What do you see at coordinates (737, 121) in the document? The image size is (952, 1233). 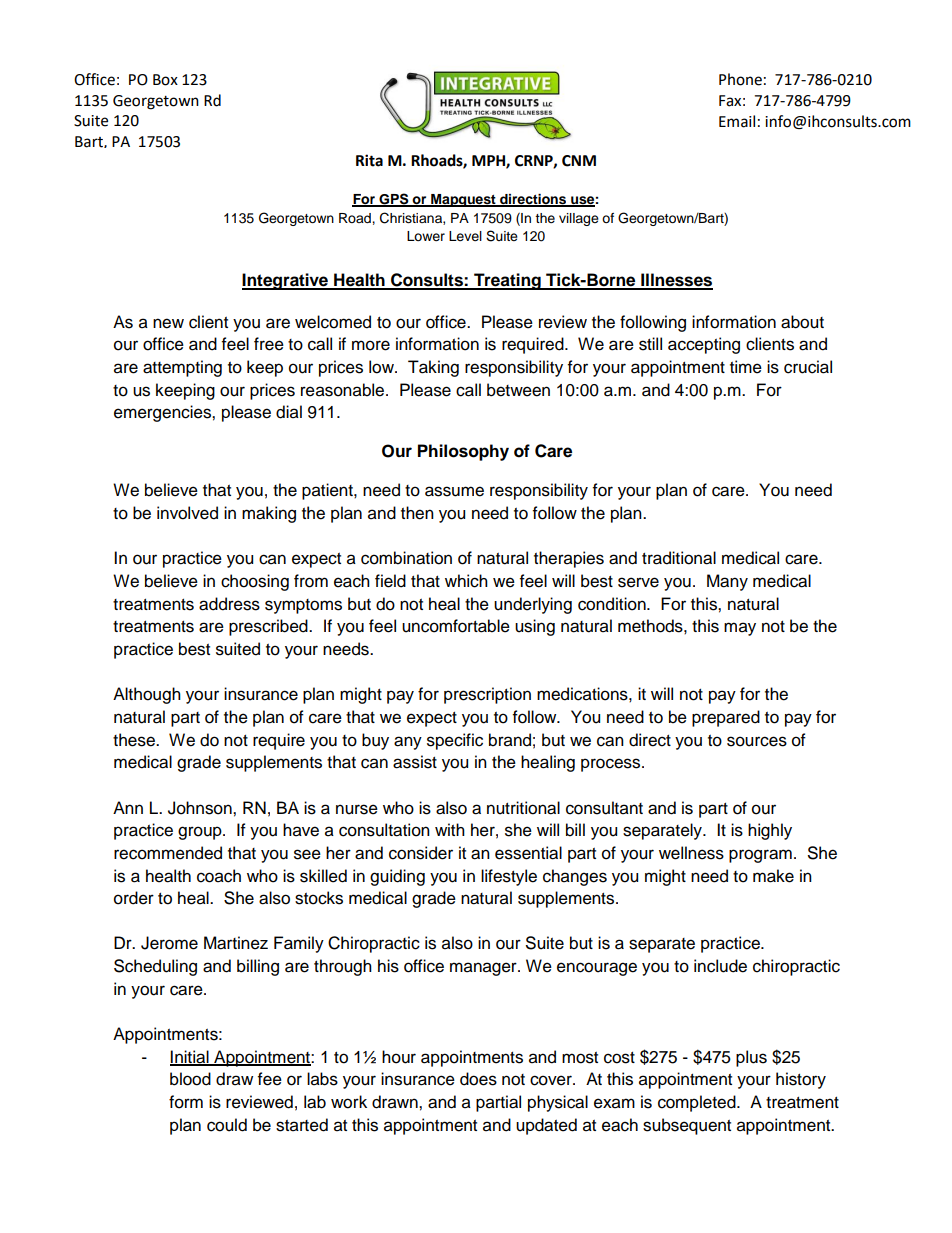 I see `Email` at bounding box center [737, 121].
